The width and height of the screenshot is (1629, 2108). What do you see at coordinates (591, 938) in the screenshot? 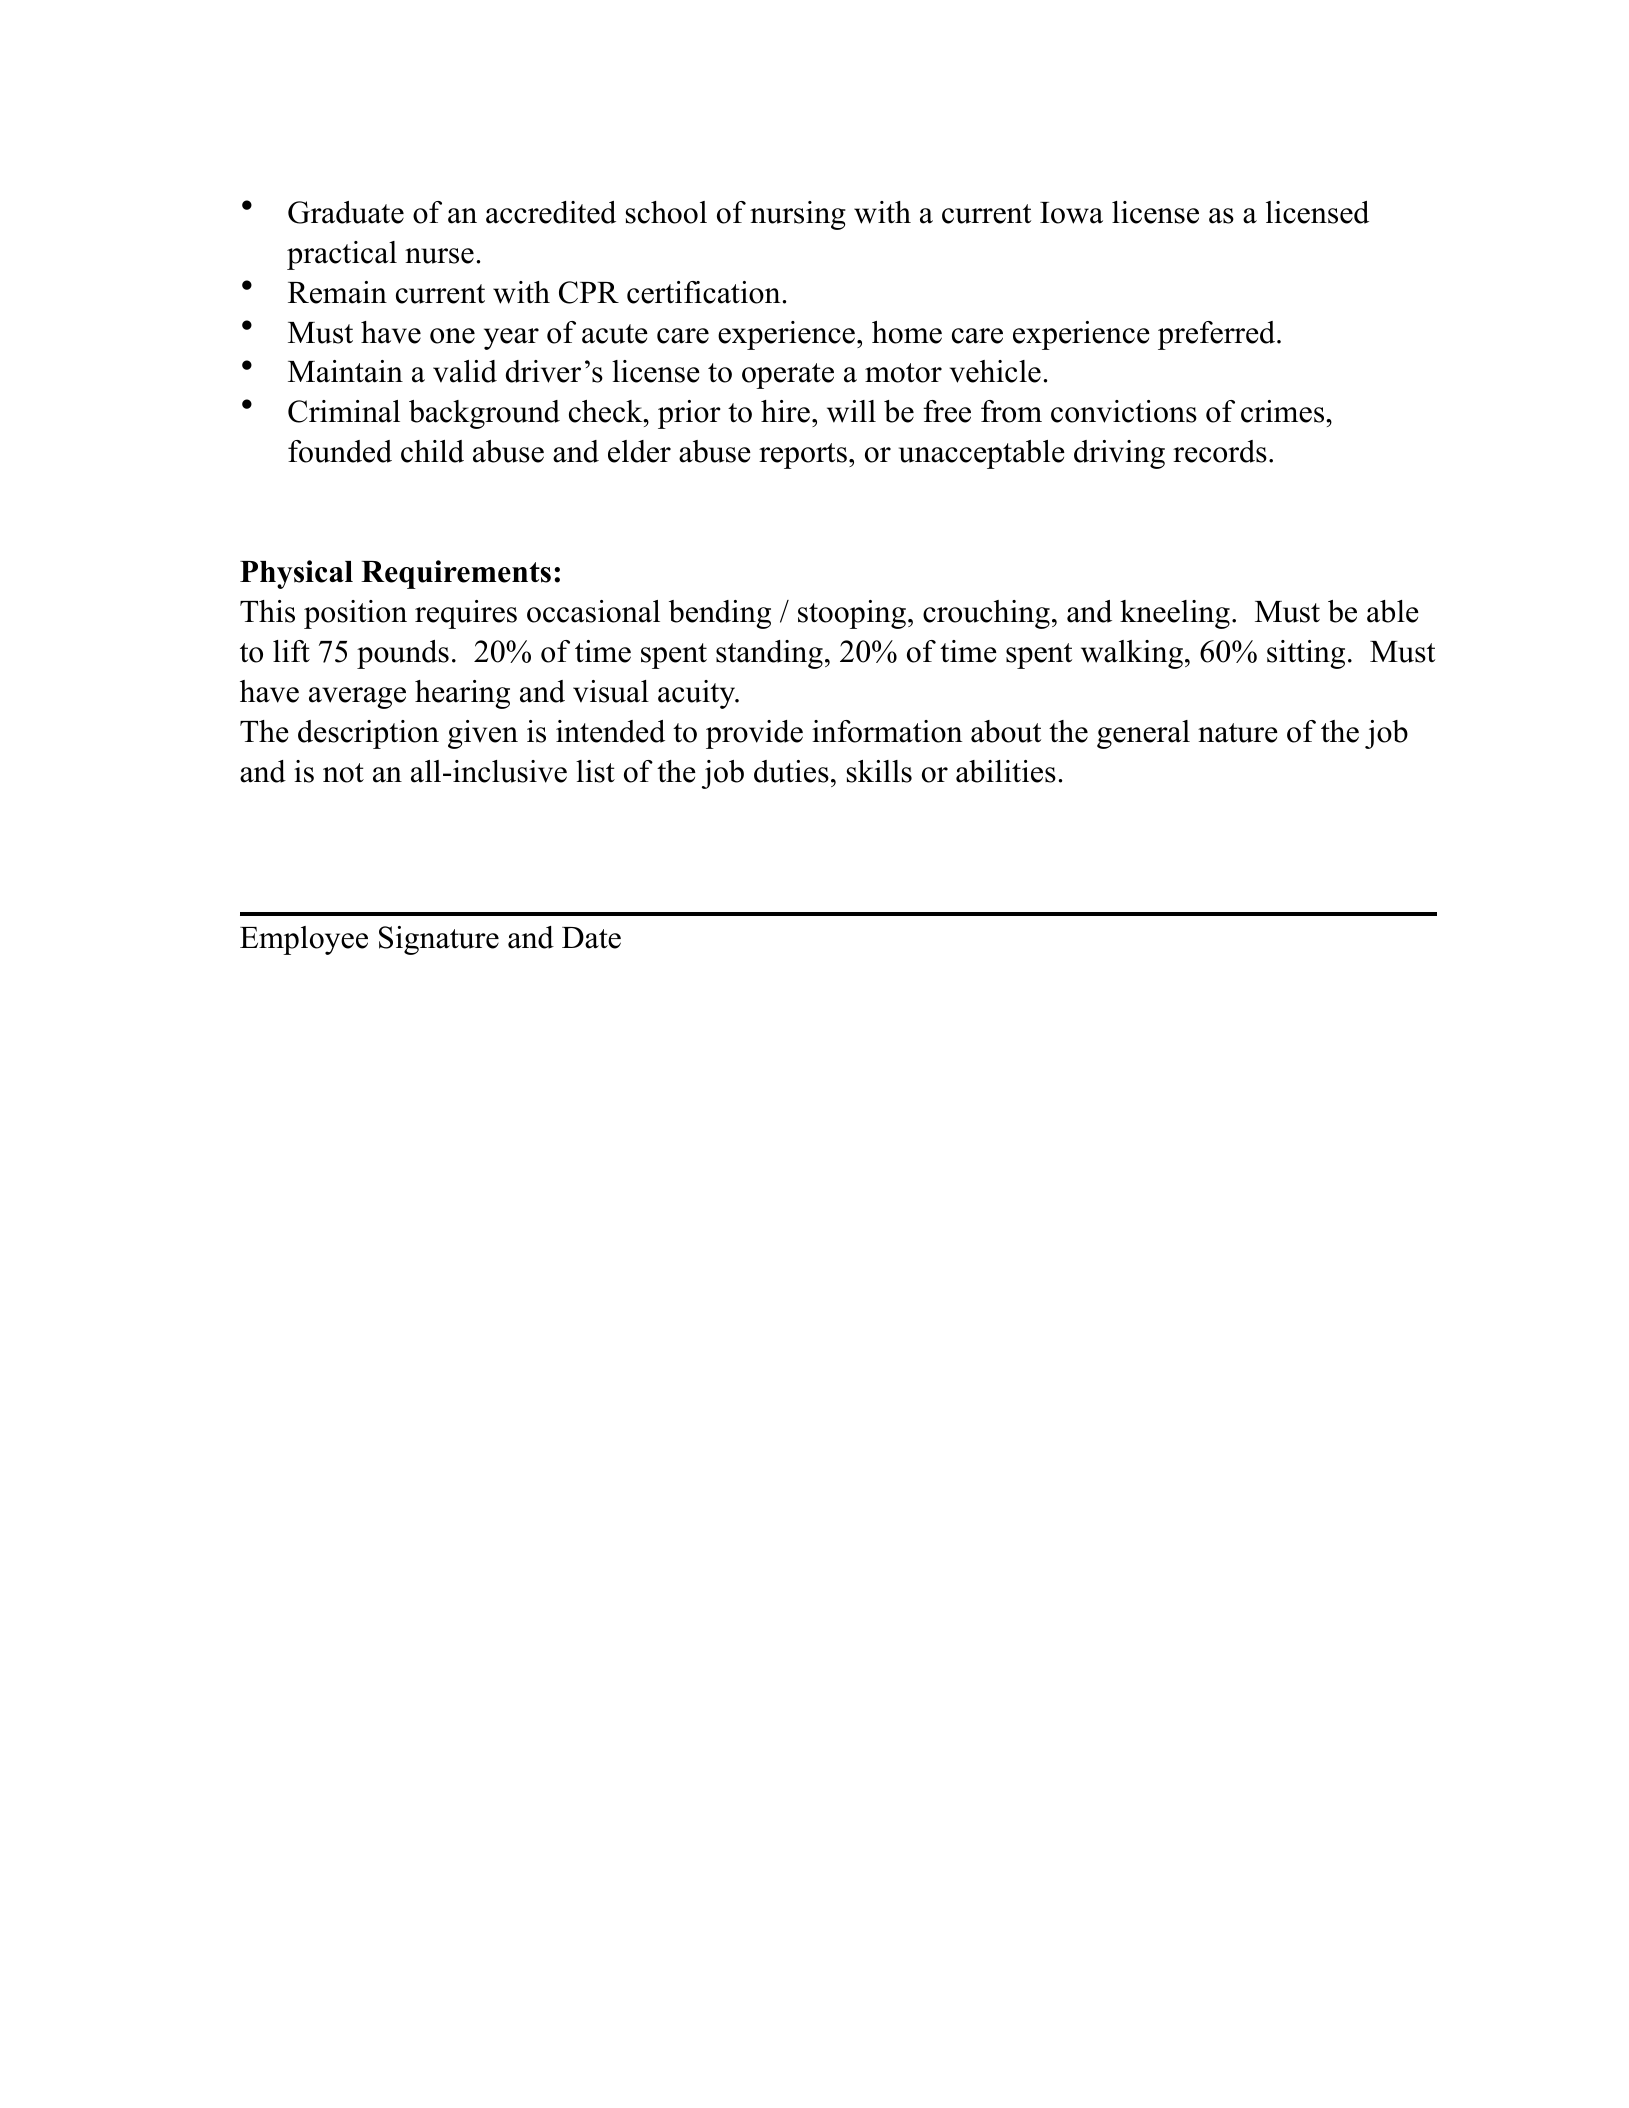
I see `Date` at bounding box center [591, 938].
